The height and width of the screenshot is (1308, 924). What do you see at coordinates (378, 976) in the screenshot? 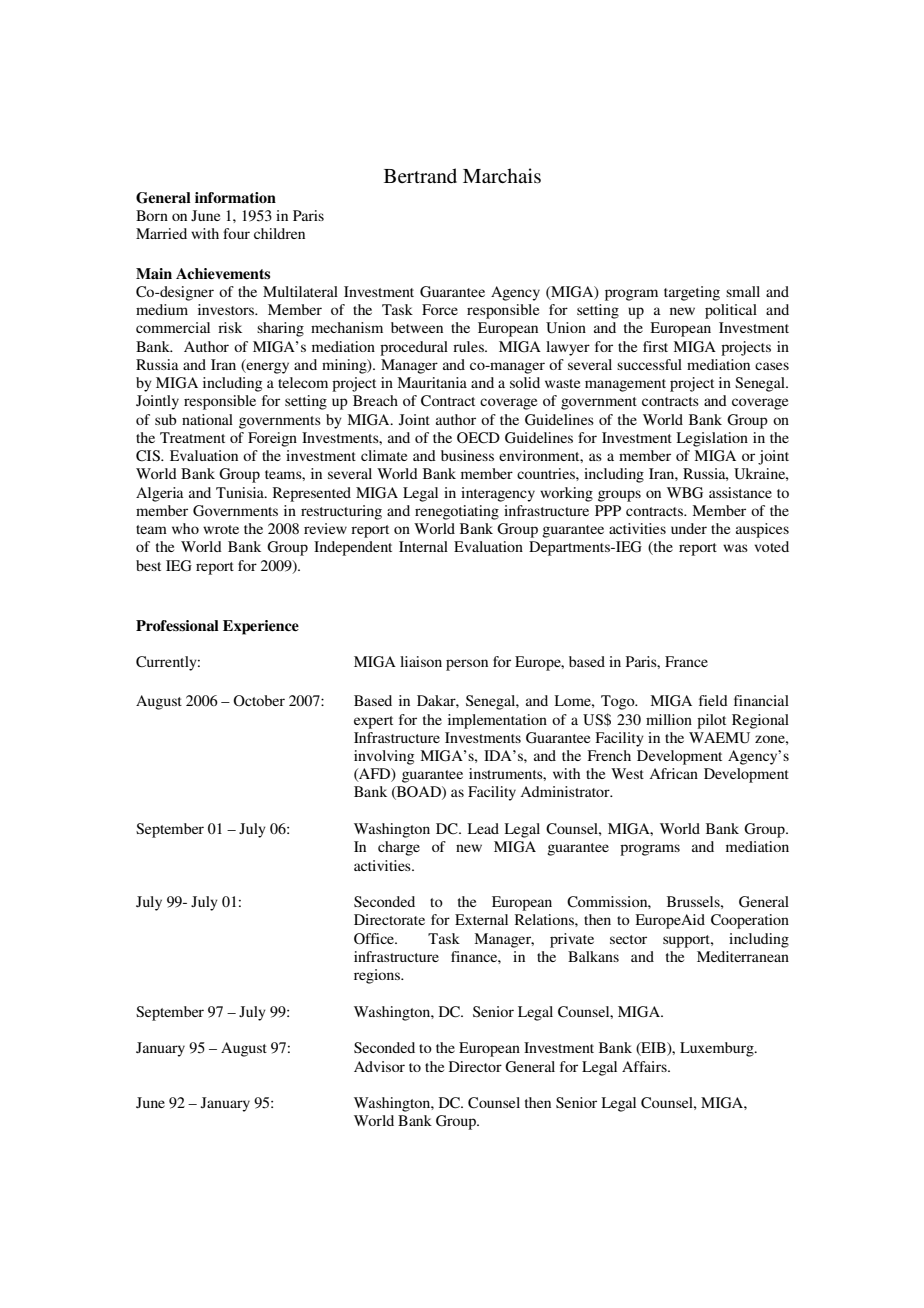
I see `regions` at bounding box center [378, 976].
